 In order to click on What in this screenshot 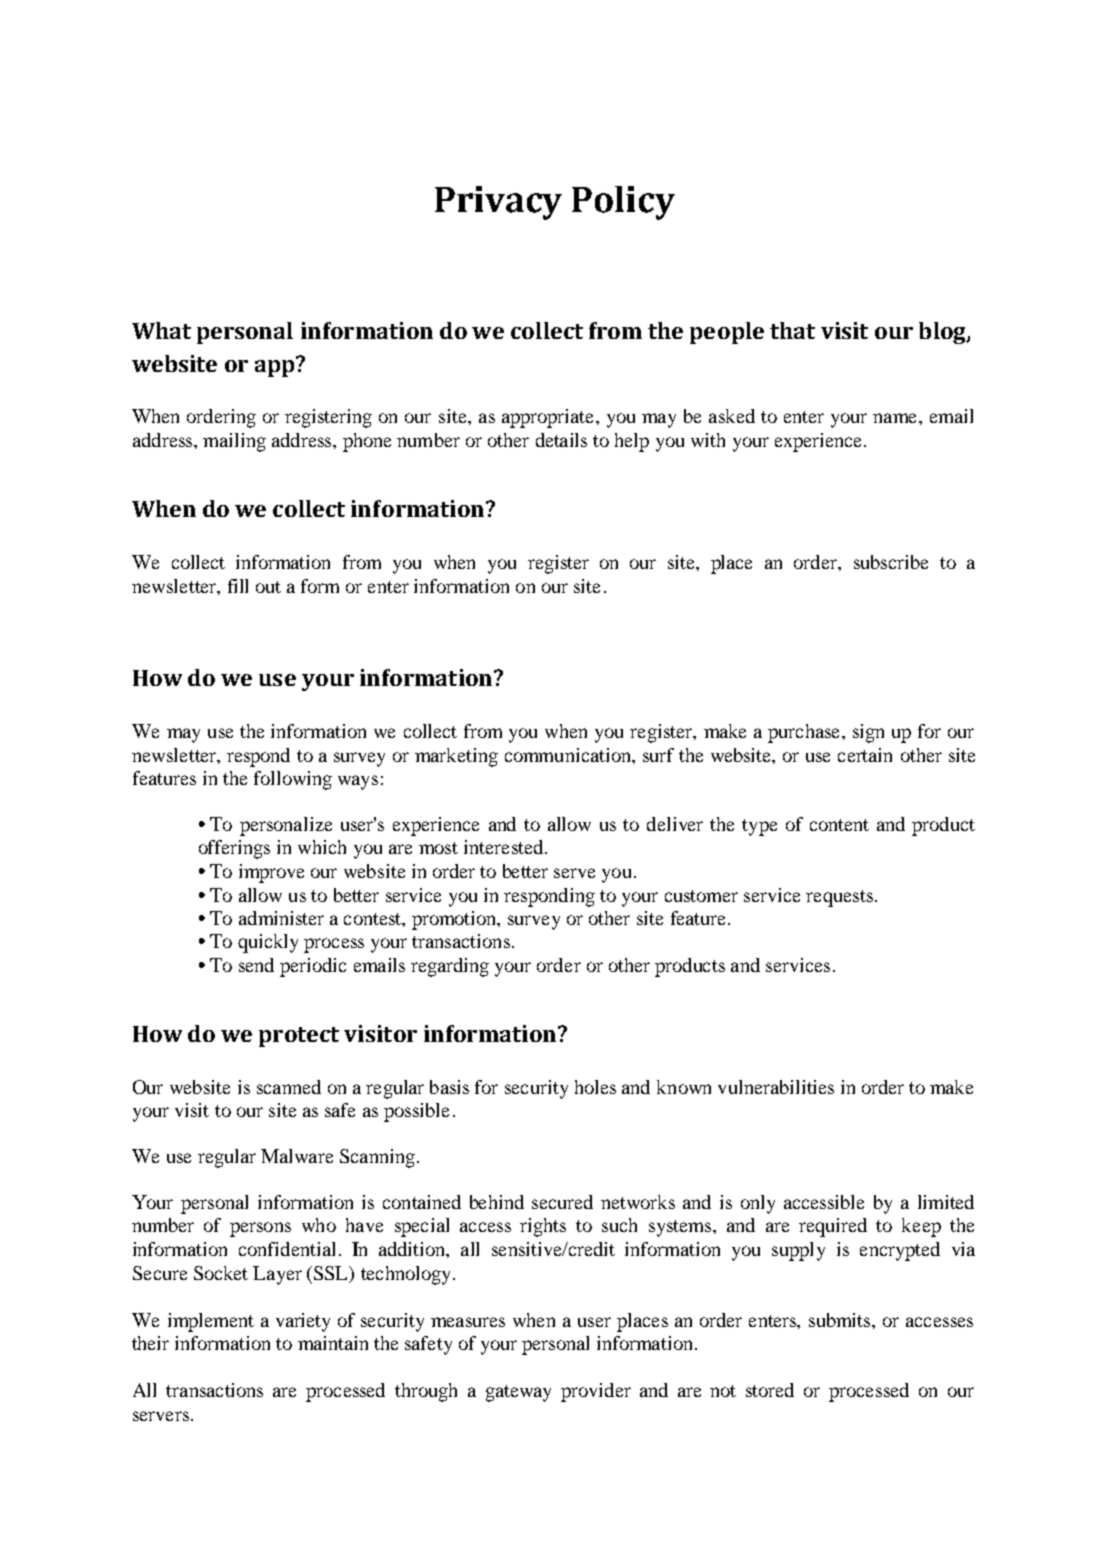, I will do `click(161, 330)`.
